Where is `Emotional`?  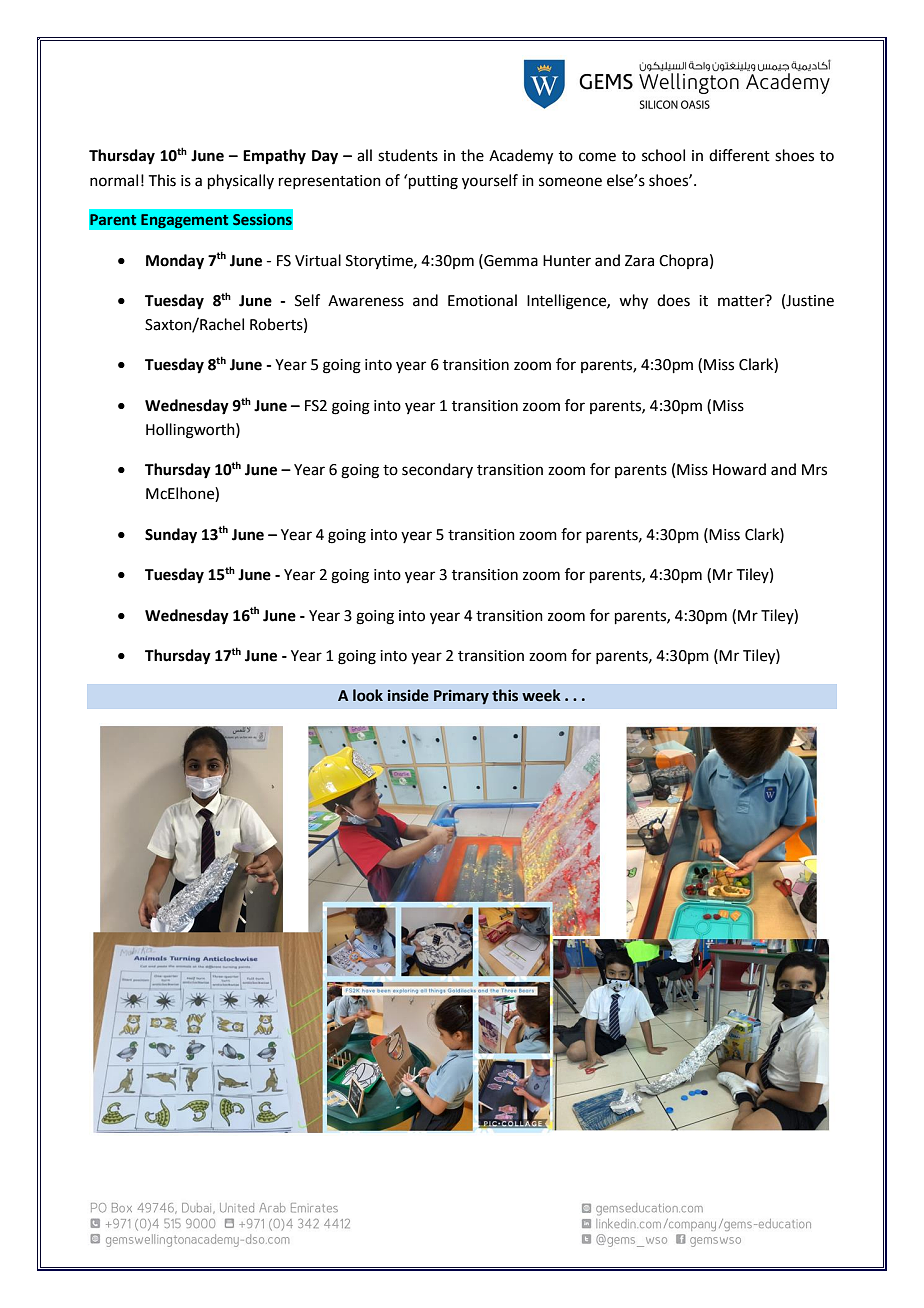
Emotional is located at coordinates (482, 300).
